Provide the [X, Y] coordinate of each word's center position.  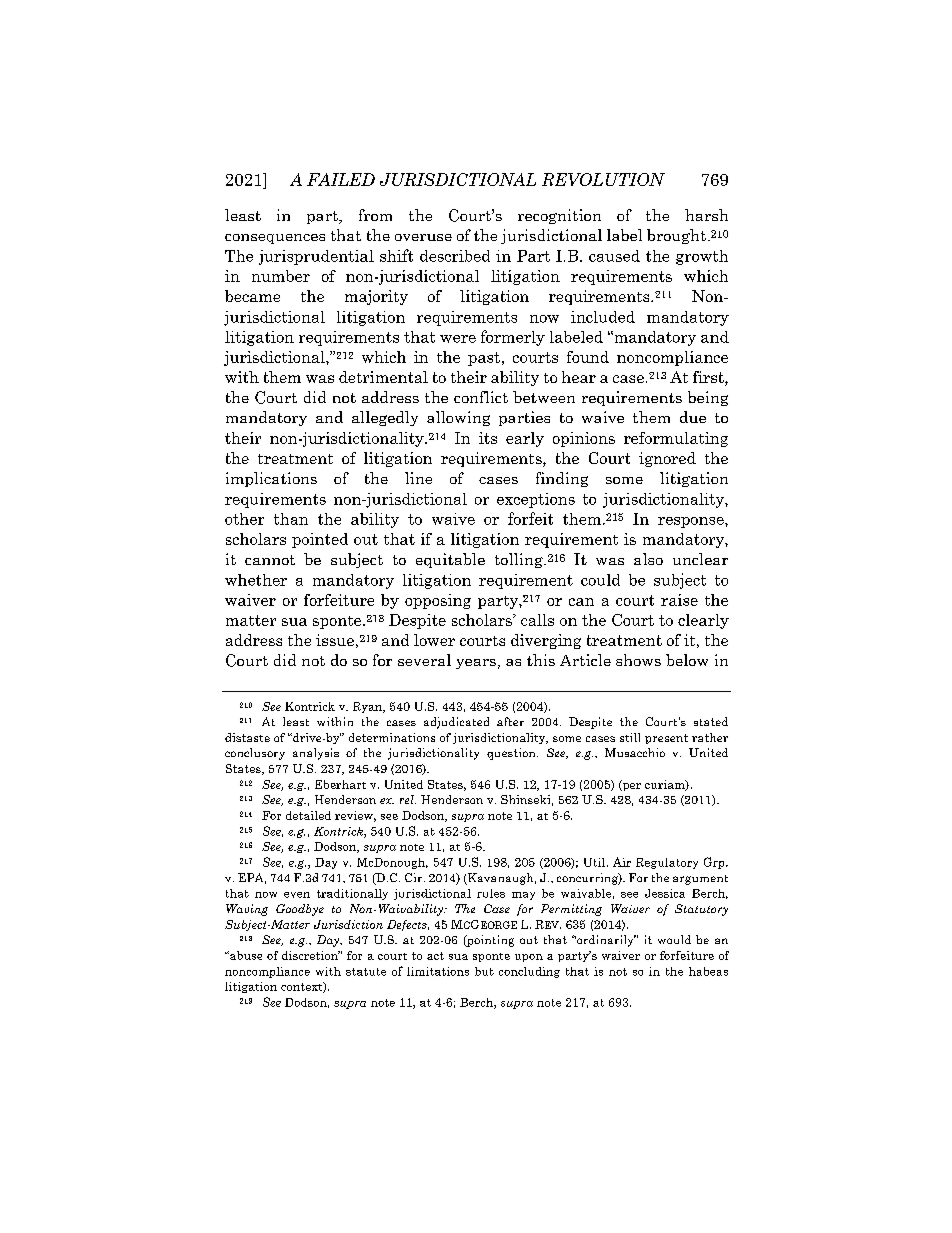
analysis [316, 754]
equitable [450, 560]
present [666, 739]
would [674, 939]
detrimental [383, 377]
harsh [706, 215]
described [455, 256]
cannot [270, 560]
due [693, 417]
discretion [311, 955]
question [512, 754]
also [648, 559]
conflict [481, 397]
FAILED [341, 179]
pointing [489, 941]
